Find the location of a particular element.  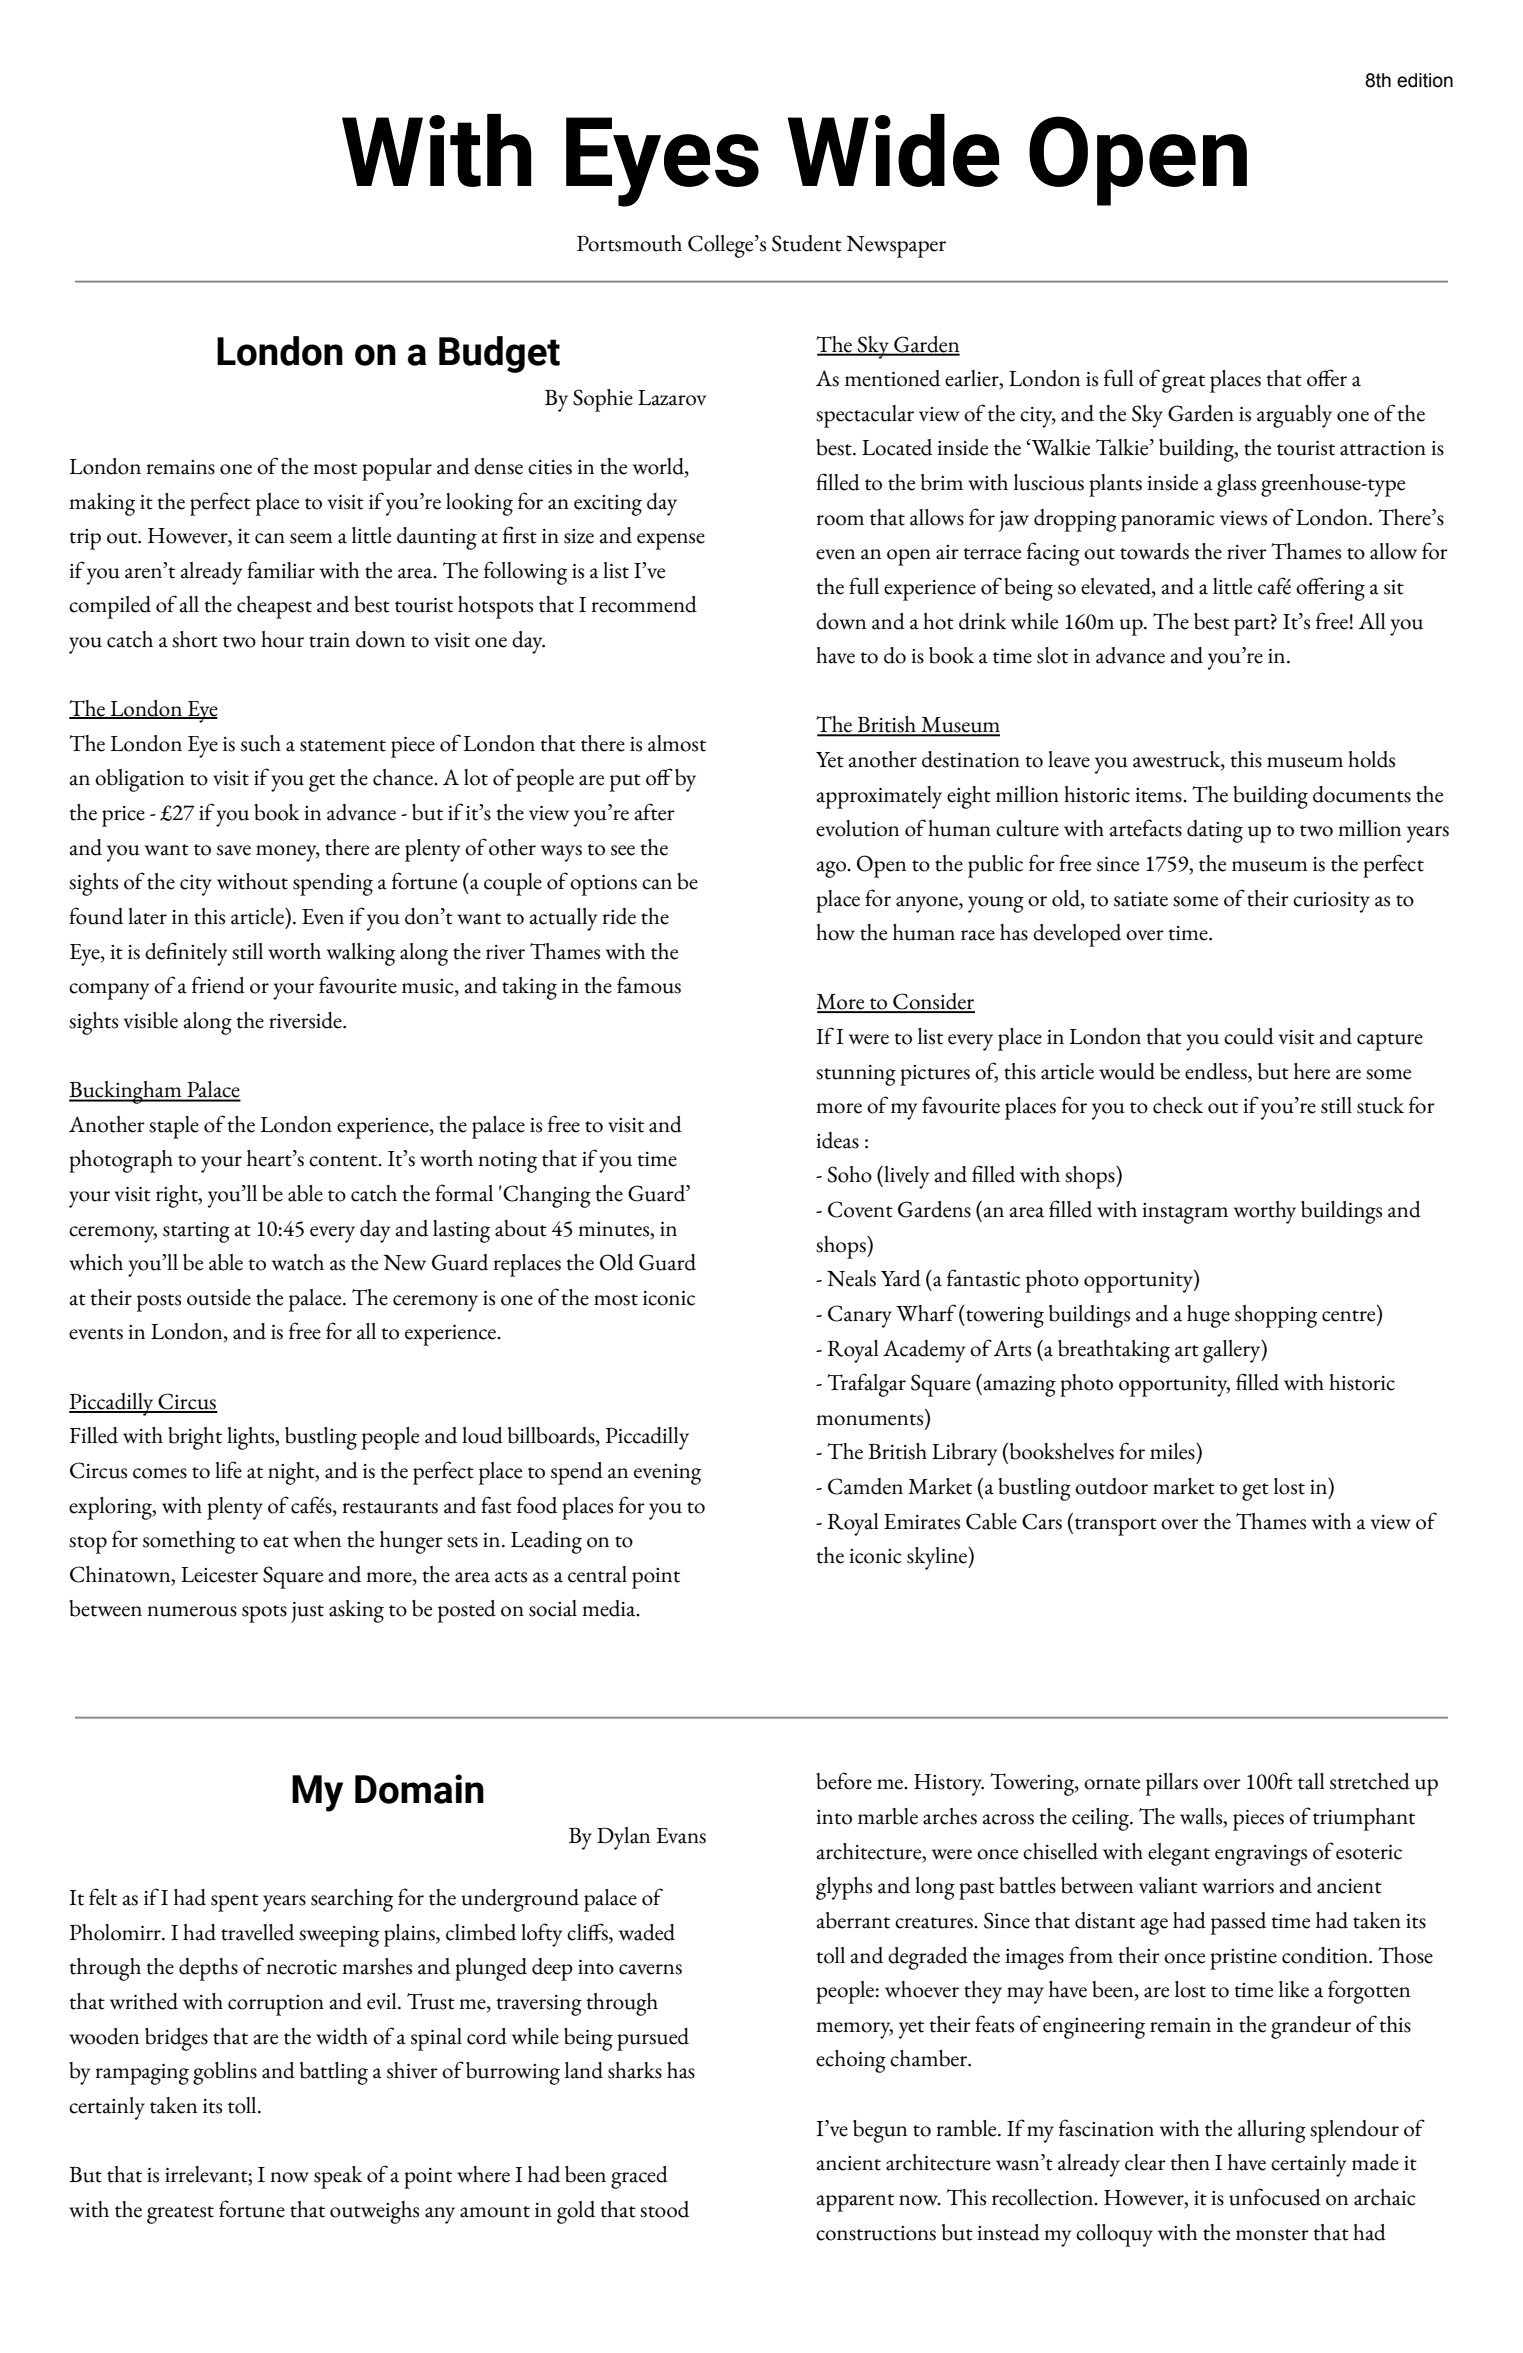

Eyes is located at coordinates (662, 162).
